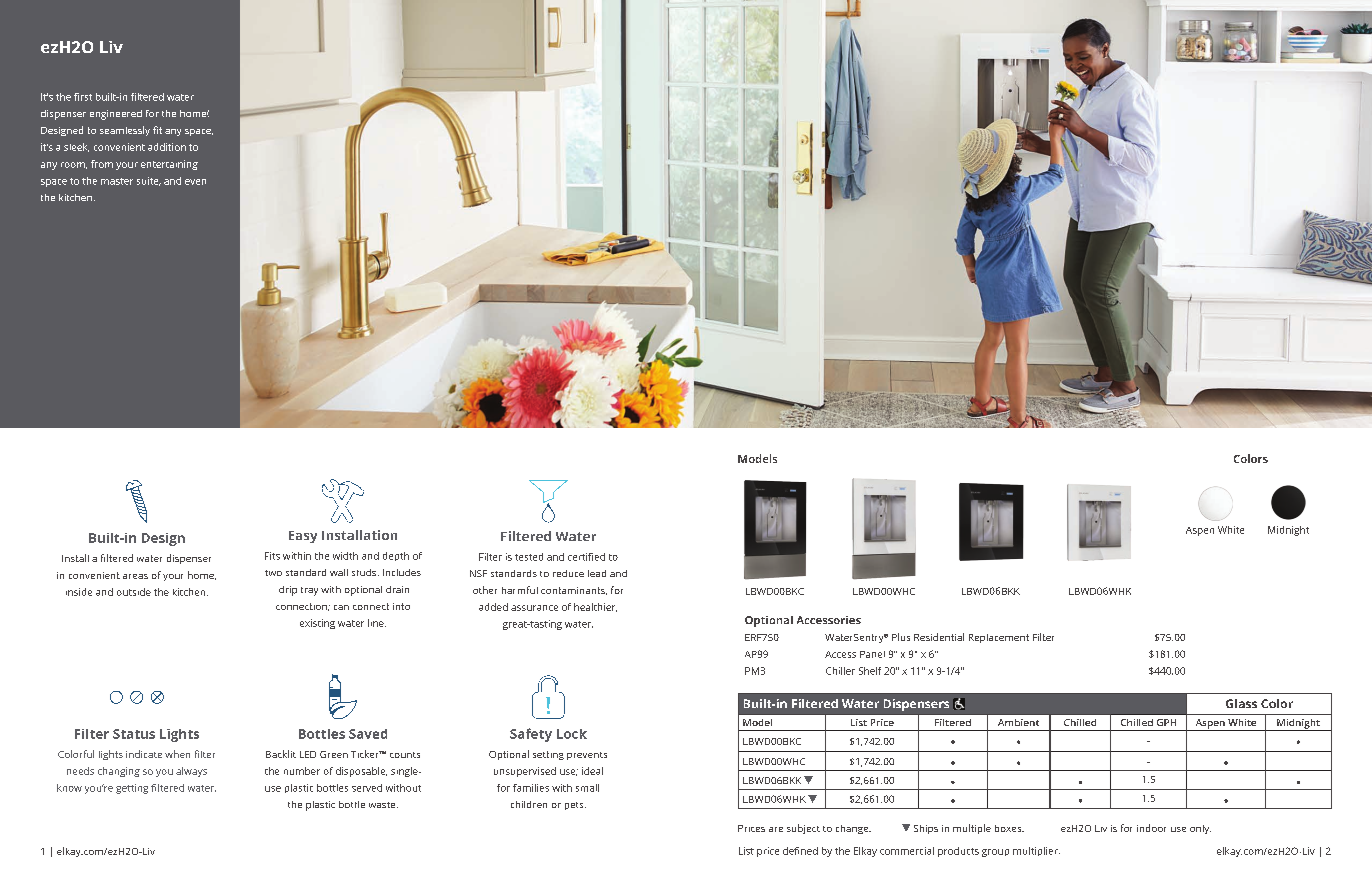 The image size is (1372, 887). I want to click on entertaining, so click(169, 165).
